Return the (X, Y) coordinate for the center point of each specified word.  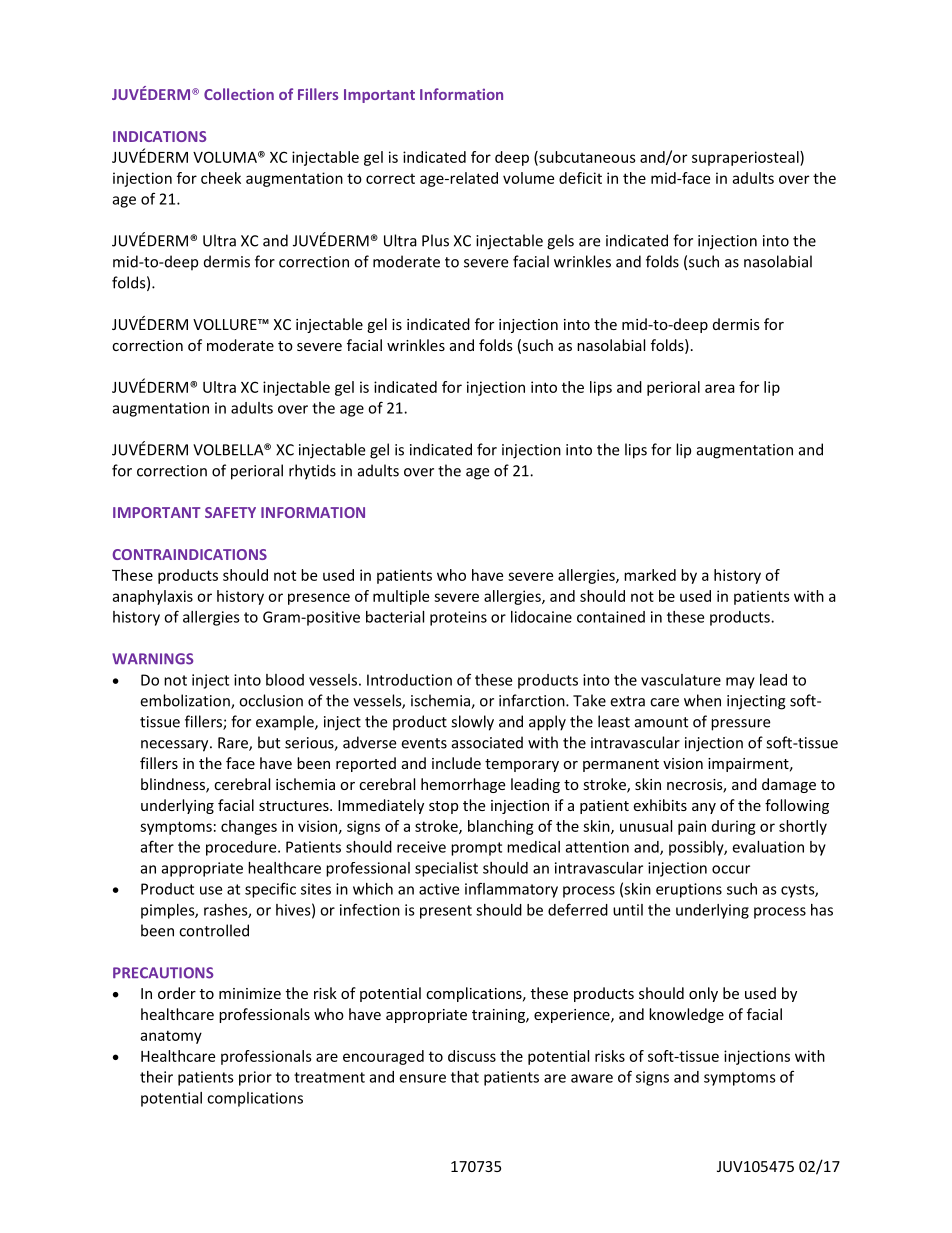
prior (255, 1078)
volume (528, 178)
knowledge (686, 1015)
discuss (472, 1056)
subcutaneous (586, 158)
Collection (239, 94)
